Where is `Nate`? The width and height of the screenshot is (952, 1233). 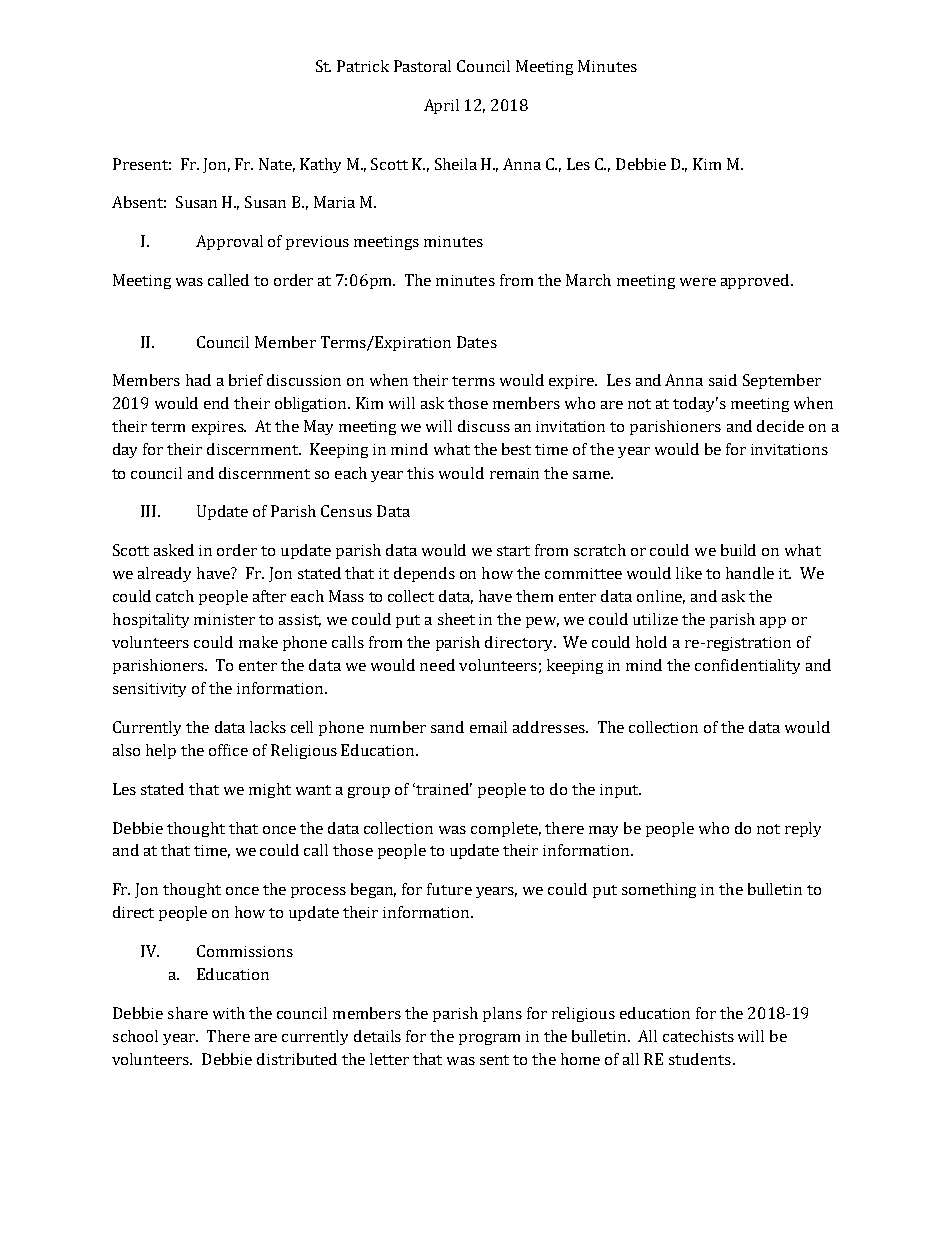
Nate is located at coordinates (277, 165).
